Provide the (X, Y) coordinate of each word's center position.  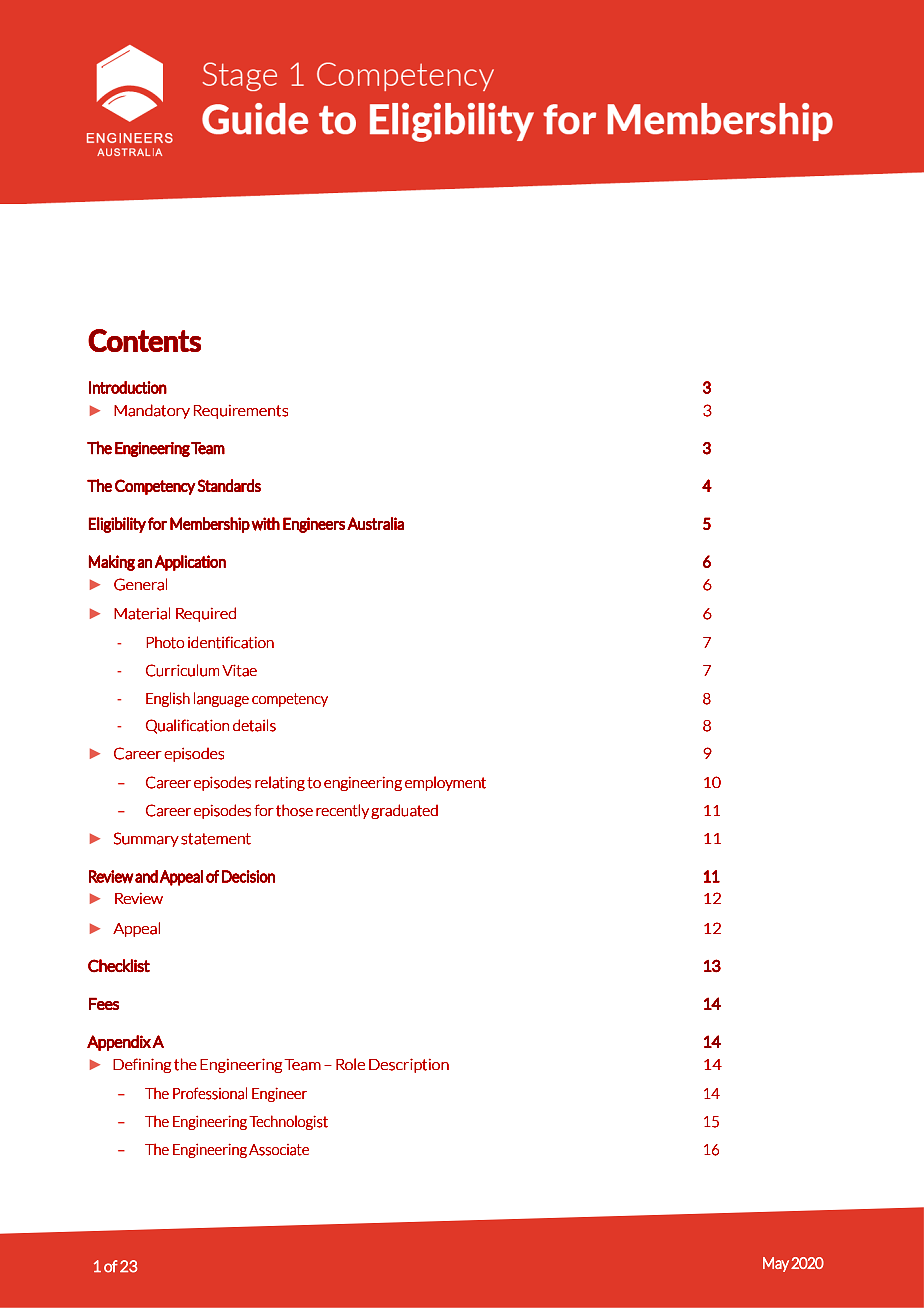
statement (216, 839)
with (265, 524)
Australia (375, 523)
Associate (279, 1150)
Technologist (288, 1122)
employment (445, 783)
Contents (144, 340)
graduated (404, 811)
